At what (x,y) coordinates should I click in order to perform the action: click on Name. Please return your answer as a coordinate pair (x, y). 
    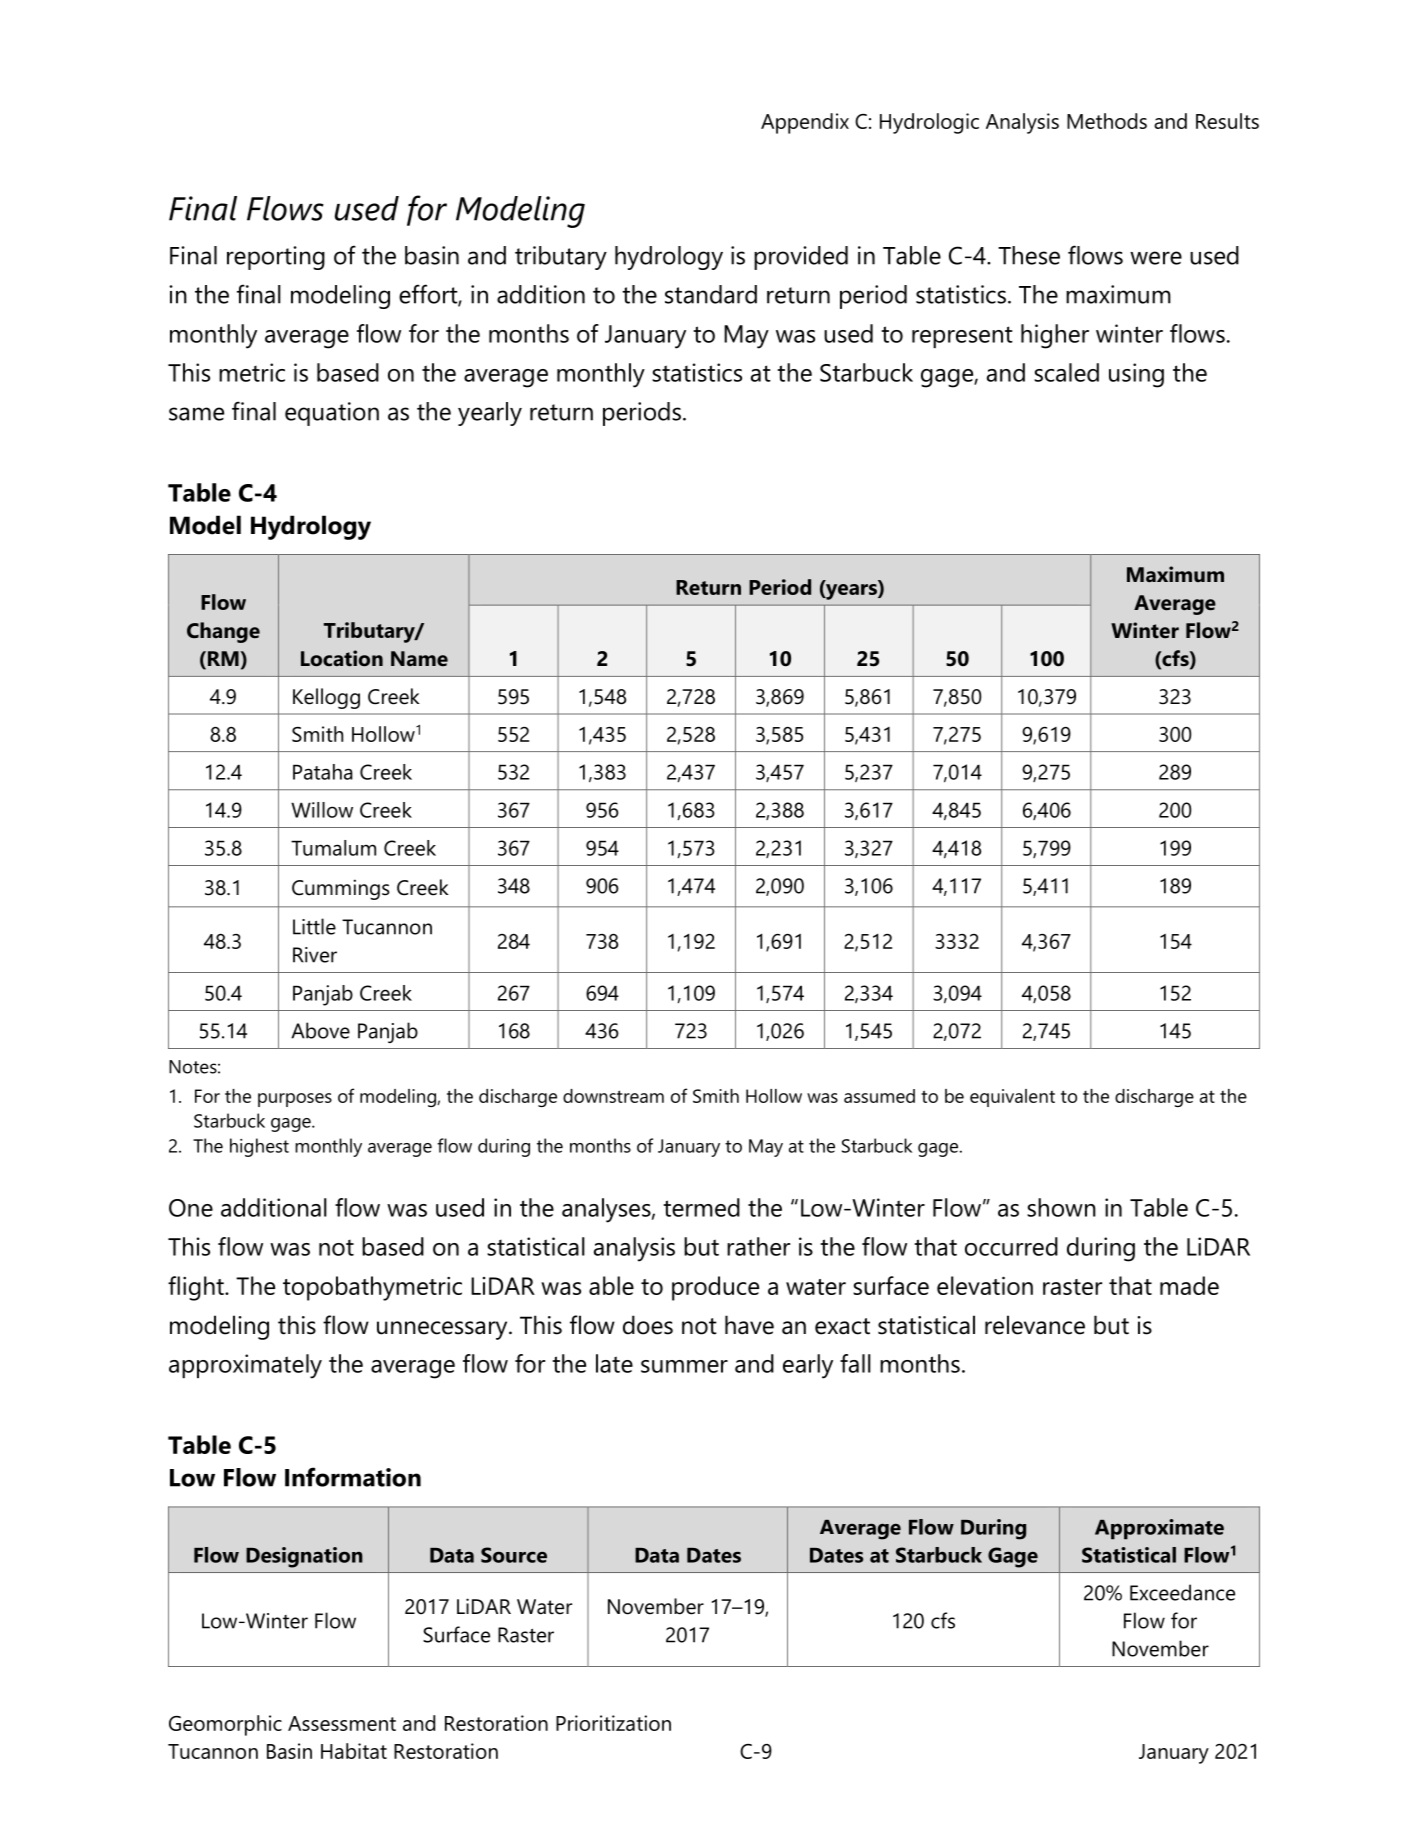
    Looking at the image, I should click on (419, 659).
